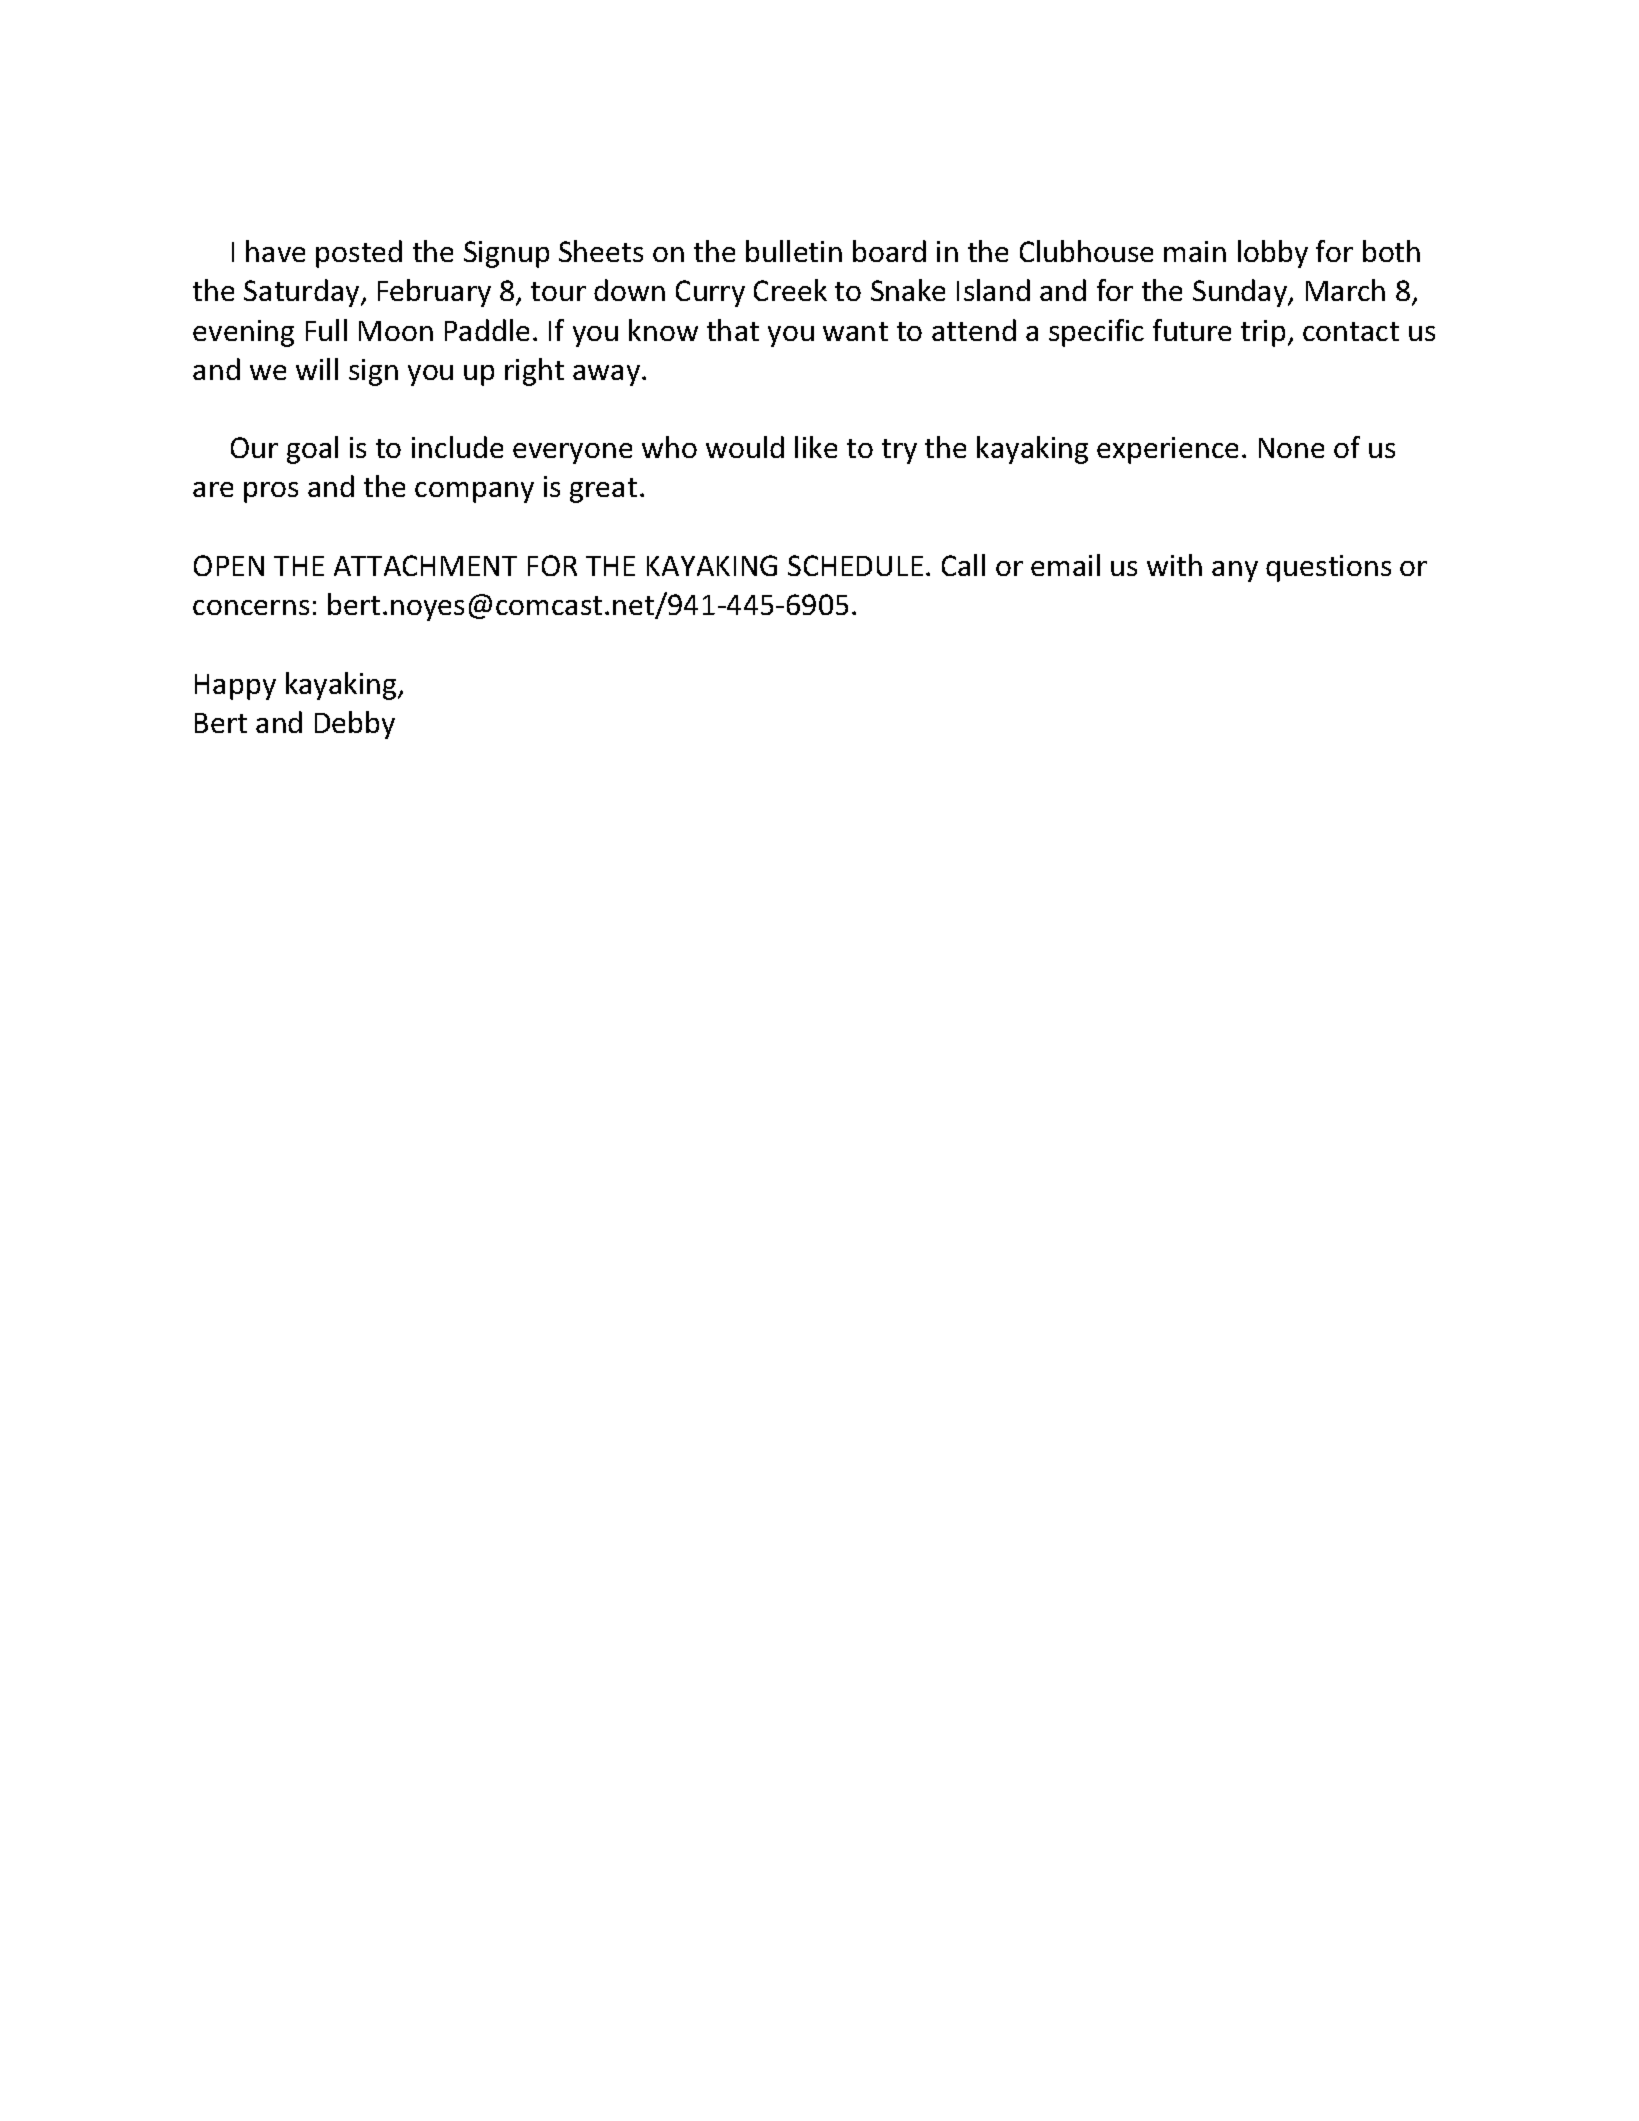 The width and height of the screenshot is (1639, 2121). What do you see at coordinates (312, 450) in the screenshot?
I see `goal` at bounding box center [312, 450].
